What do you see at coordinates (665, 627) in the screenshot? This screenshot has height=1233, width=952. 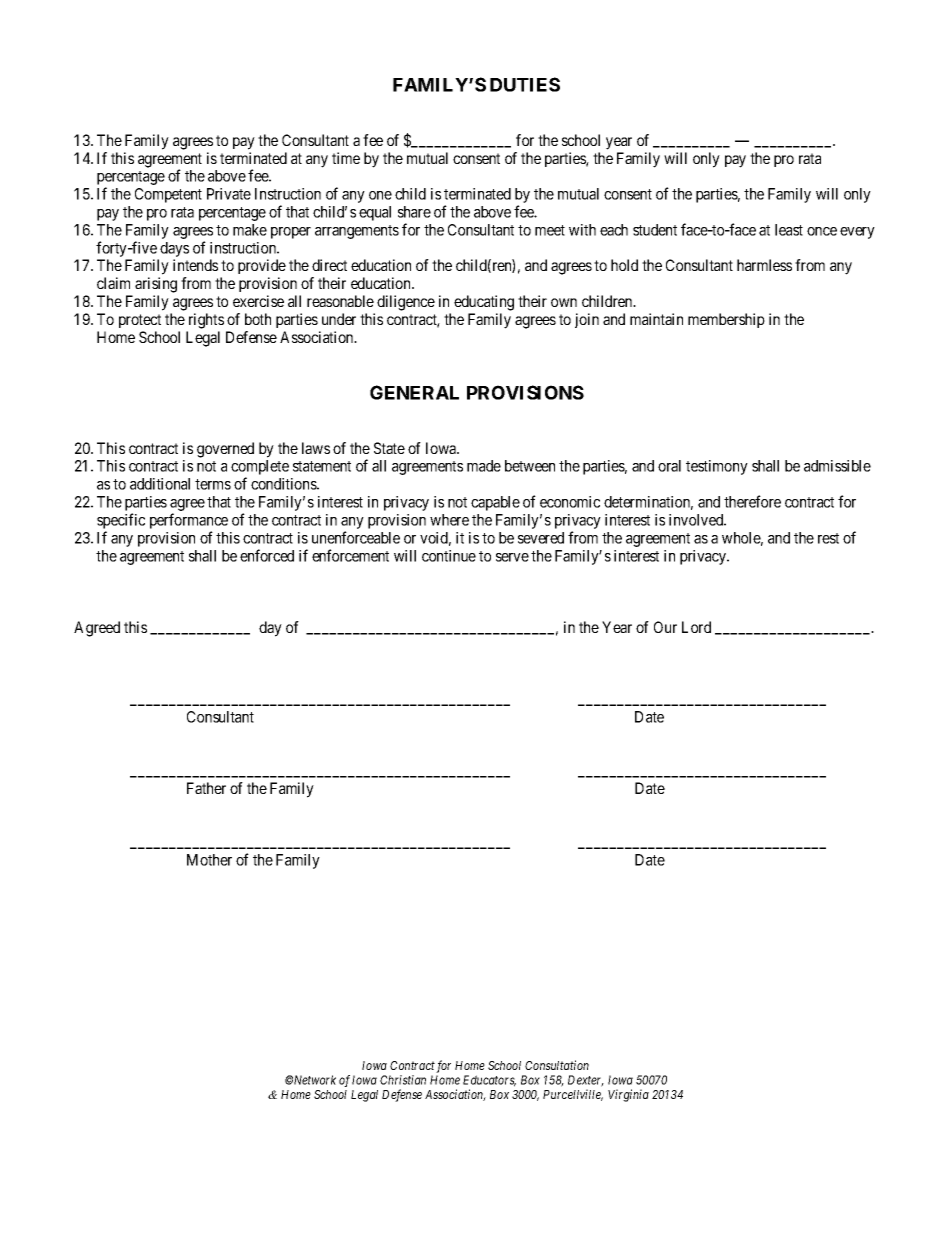 I see `Our` at bounding box center [665, 627].
